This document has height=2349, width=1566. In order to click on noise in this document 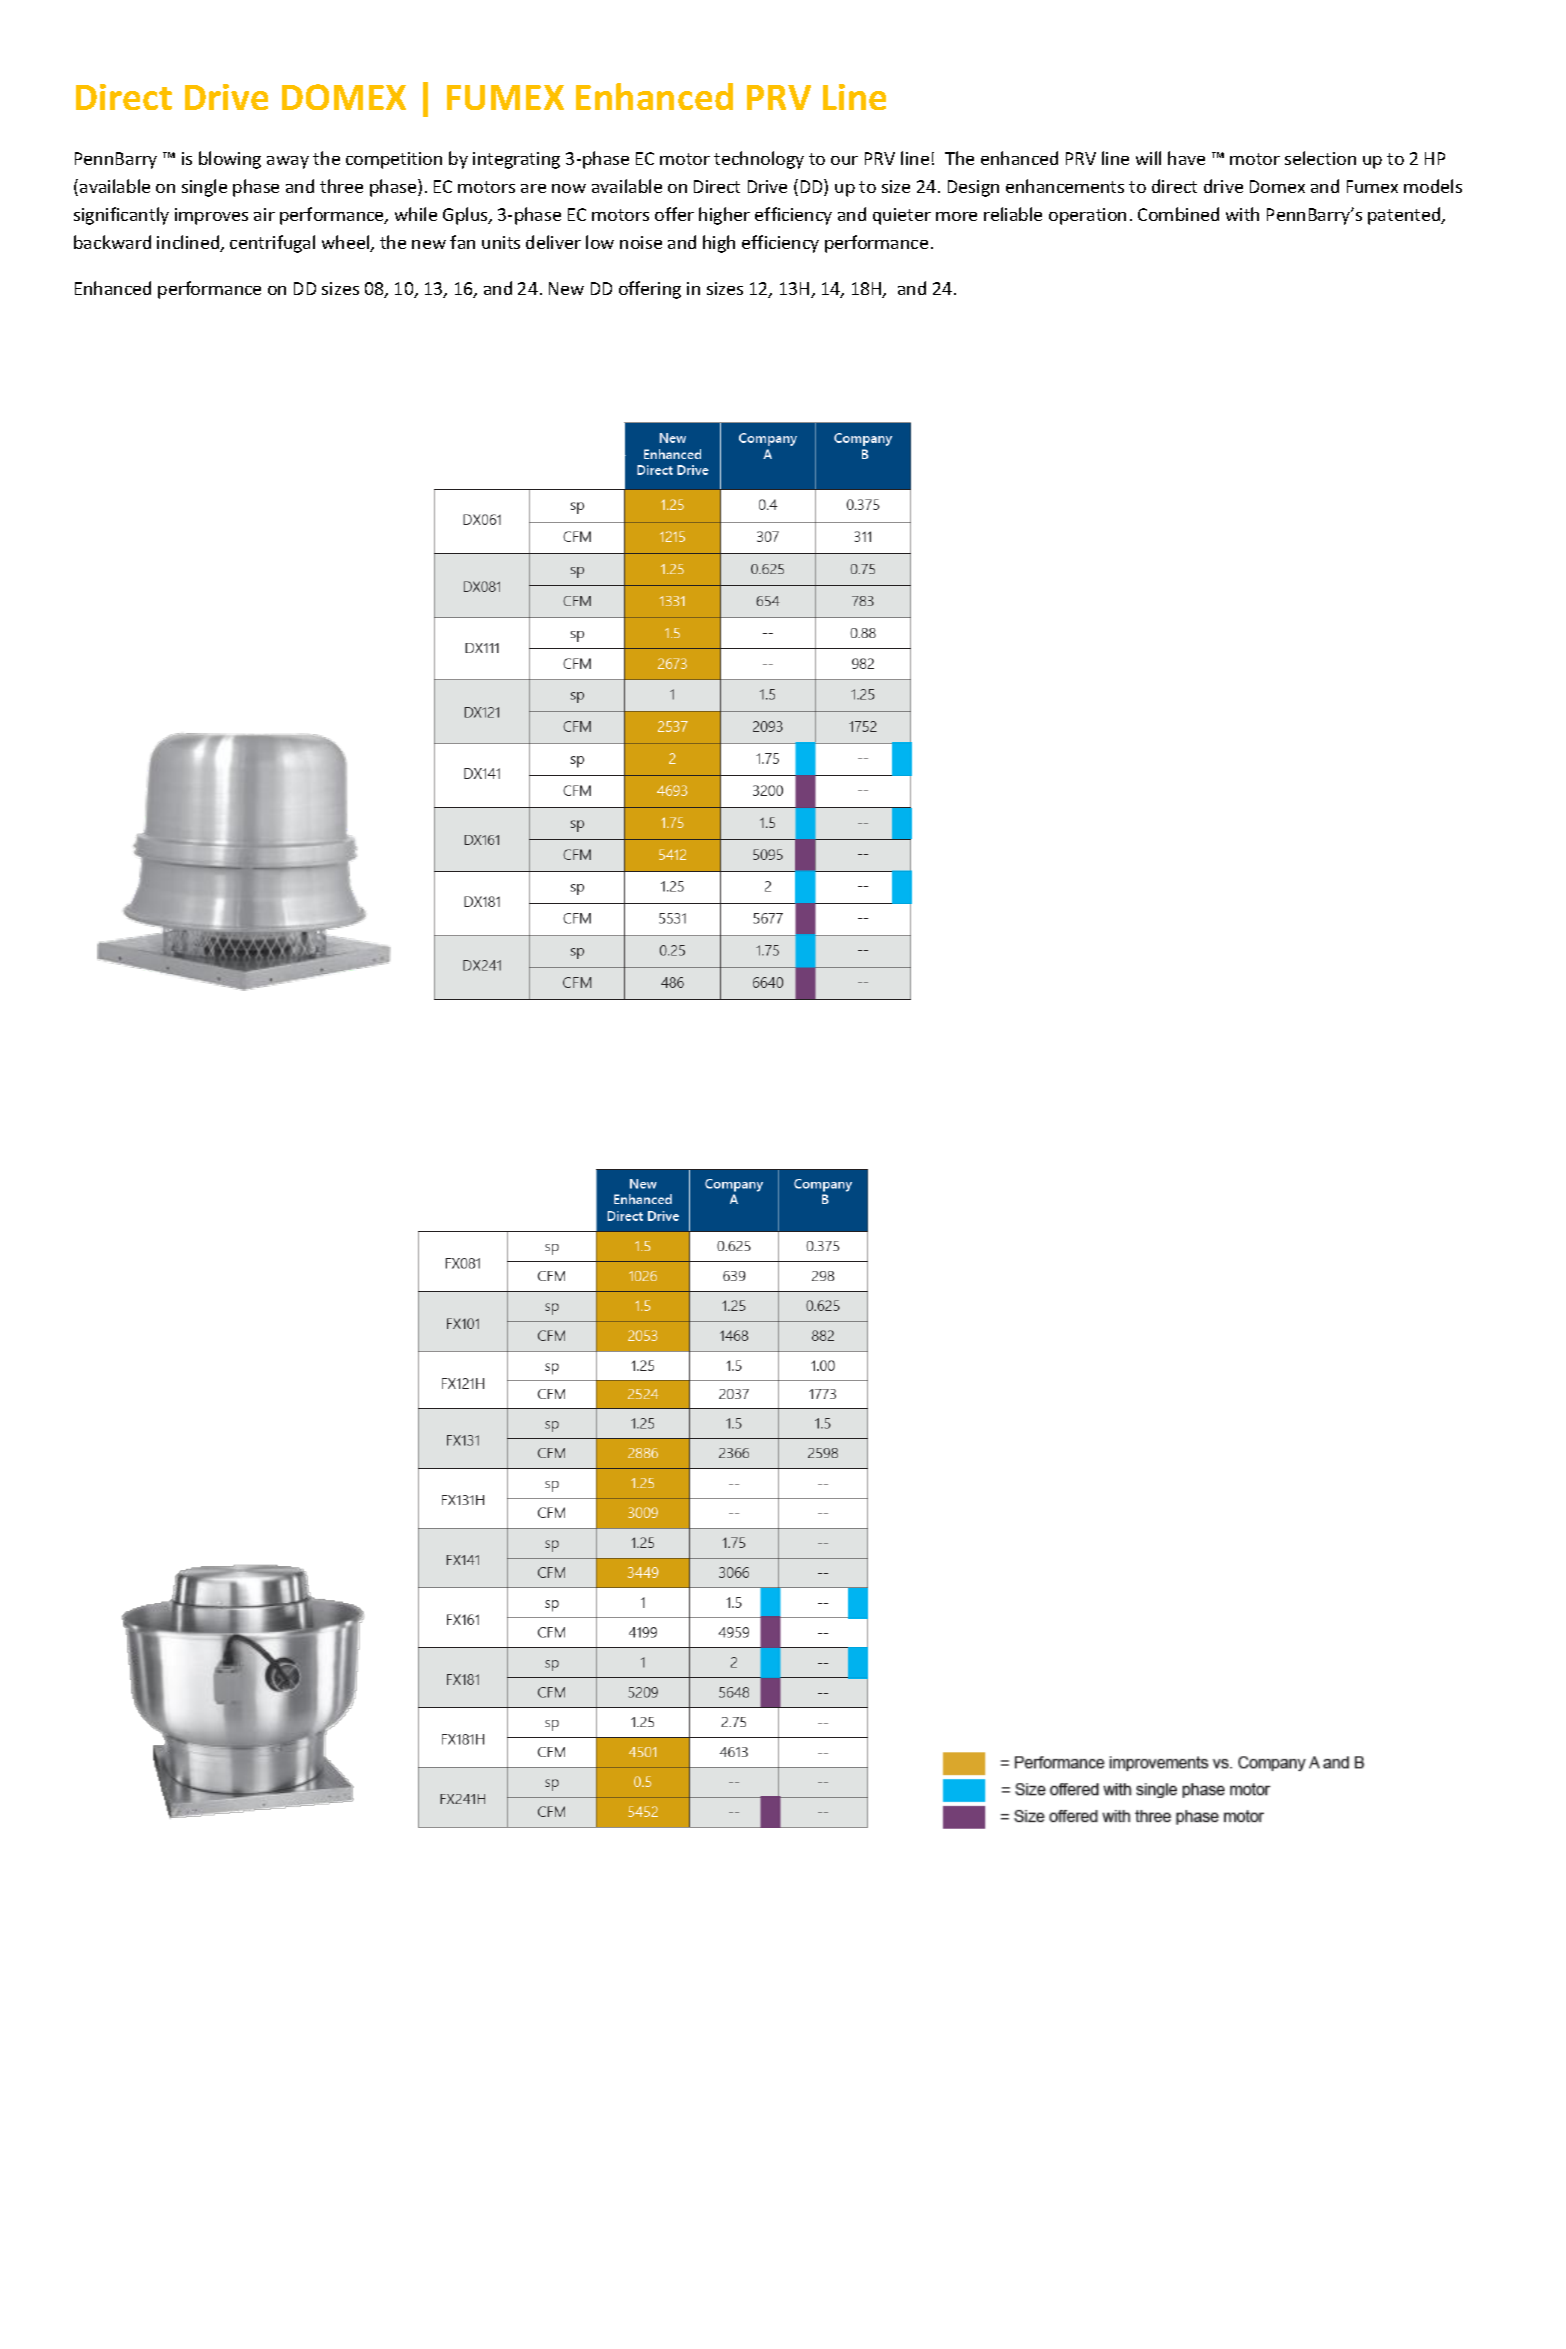, I will do `click(641, 242)`.
